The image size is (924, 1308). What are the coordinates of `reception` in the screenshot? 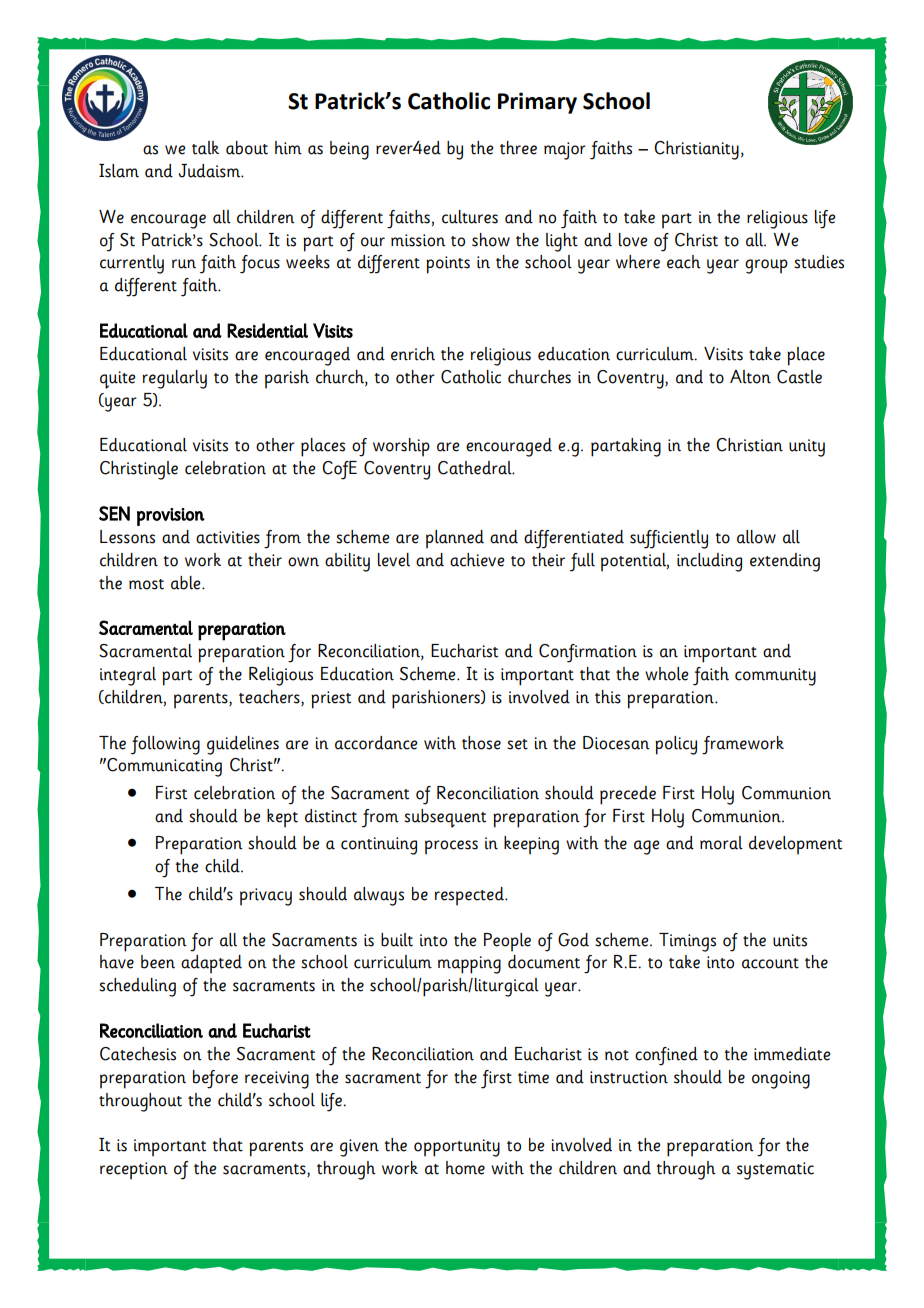 It's located at (134, 1171).
